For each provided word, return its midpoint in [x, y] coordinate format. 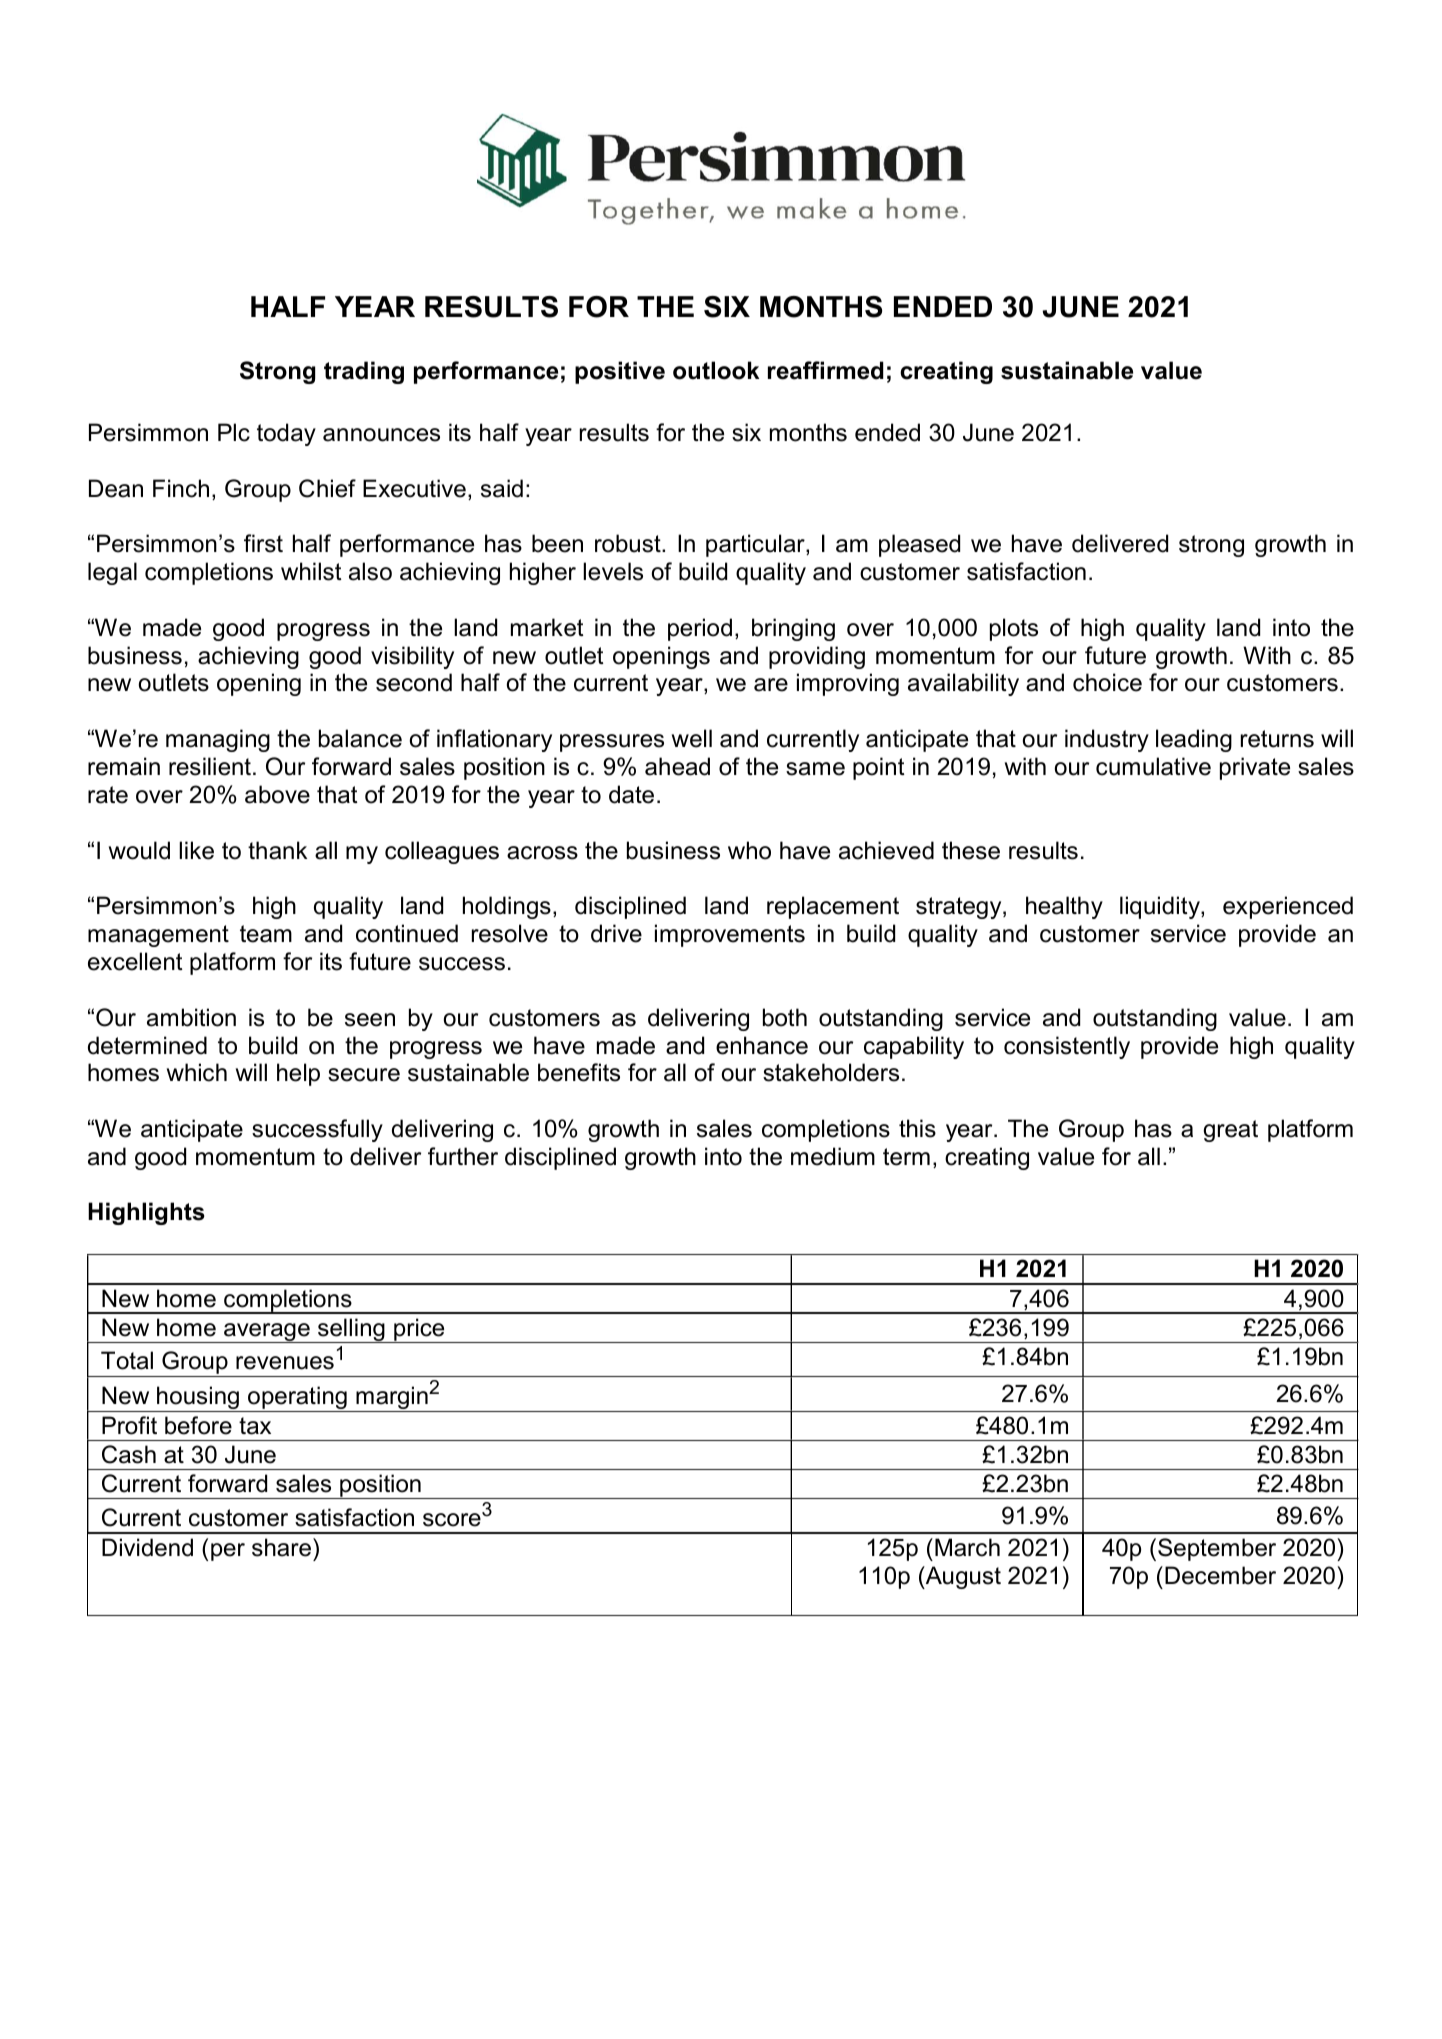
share [281, 1547]
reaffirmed [826, 370]
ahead [677, 766]
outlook [716, 370]
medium [833, 1156]
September [1217, 1549]
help [298, 1074]
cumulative [1153, 766]
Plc [234, 432]
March [967, 1547]
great [1230, 1131]
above [277, 794]
